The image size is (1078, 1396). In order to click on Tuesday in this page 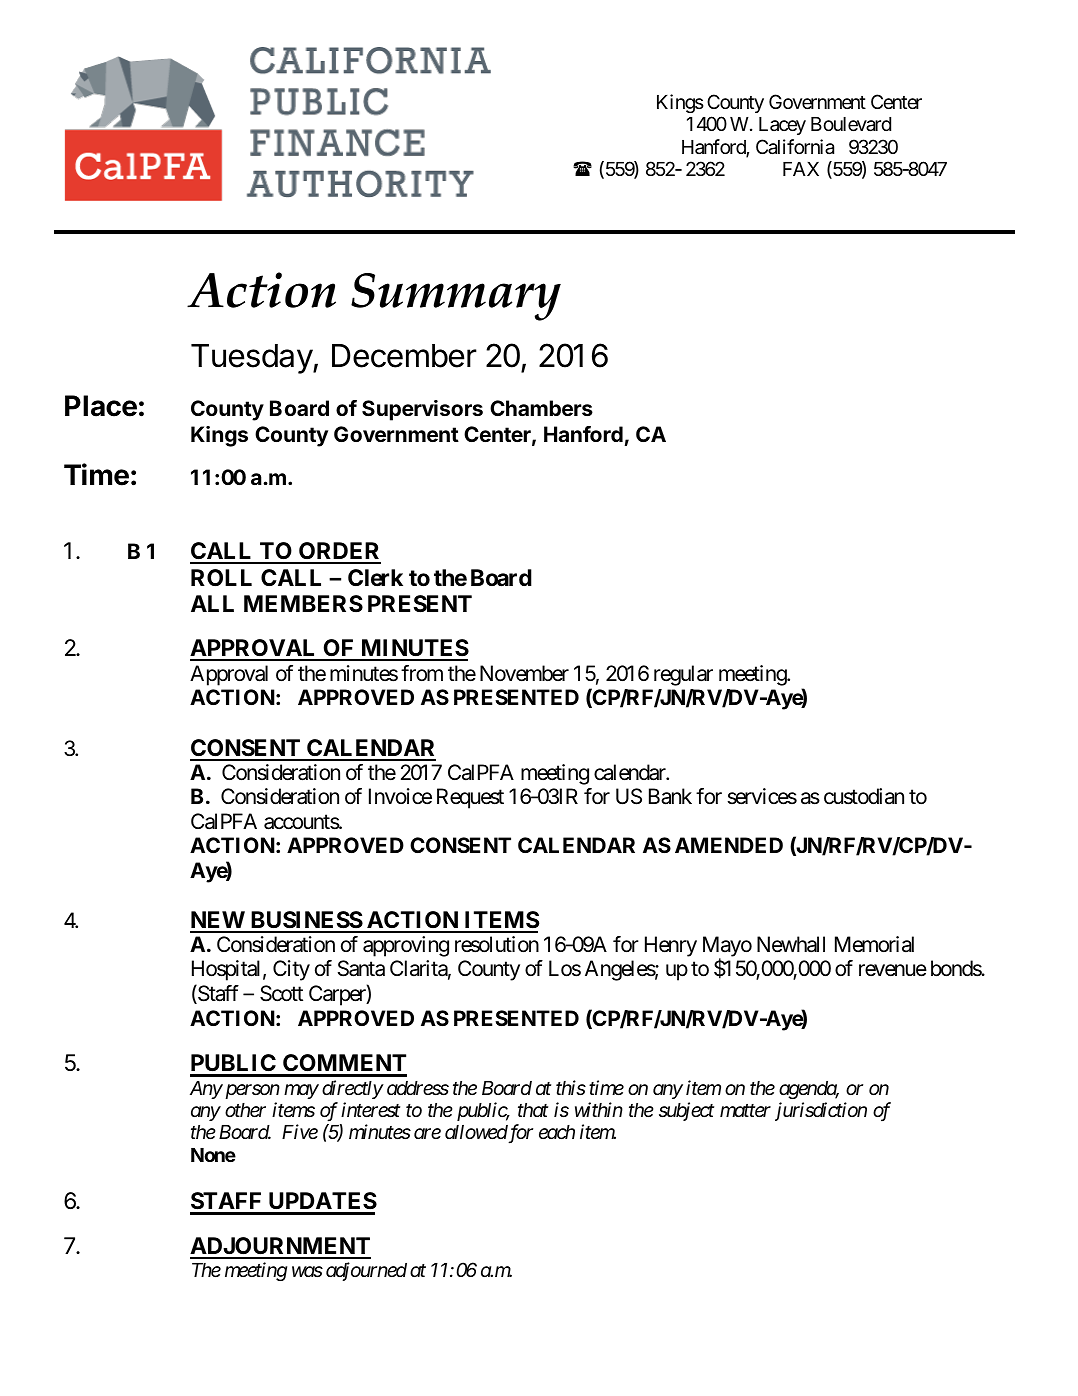, I will do `click(252, 359)`.
